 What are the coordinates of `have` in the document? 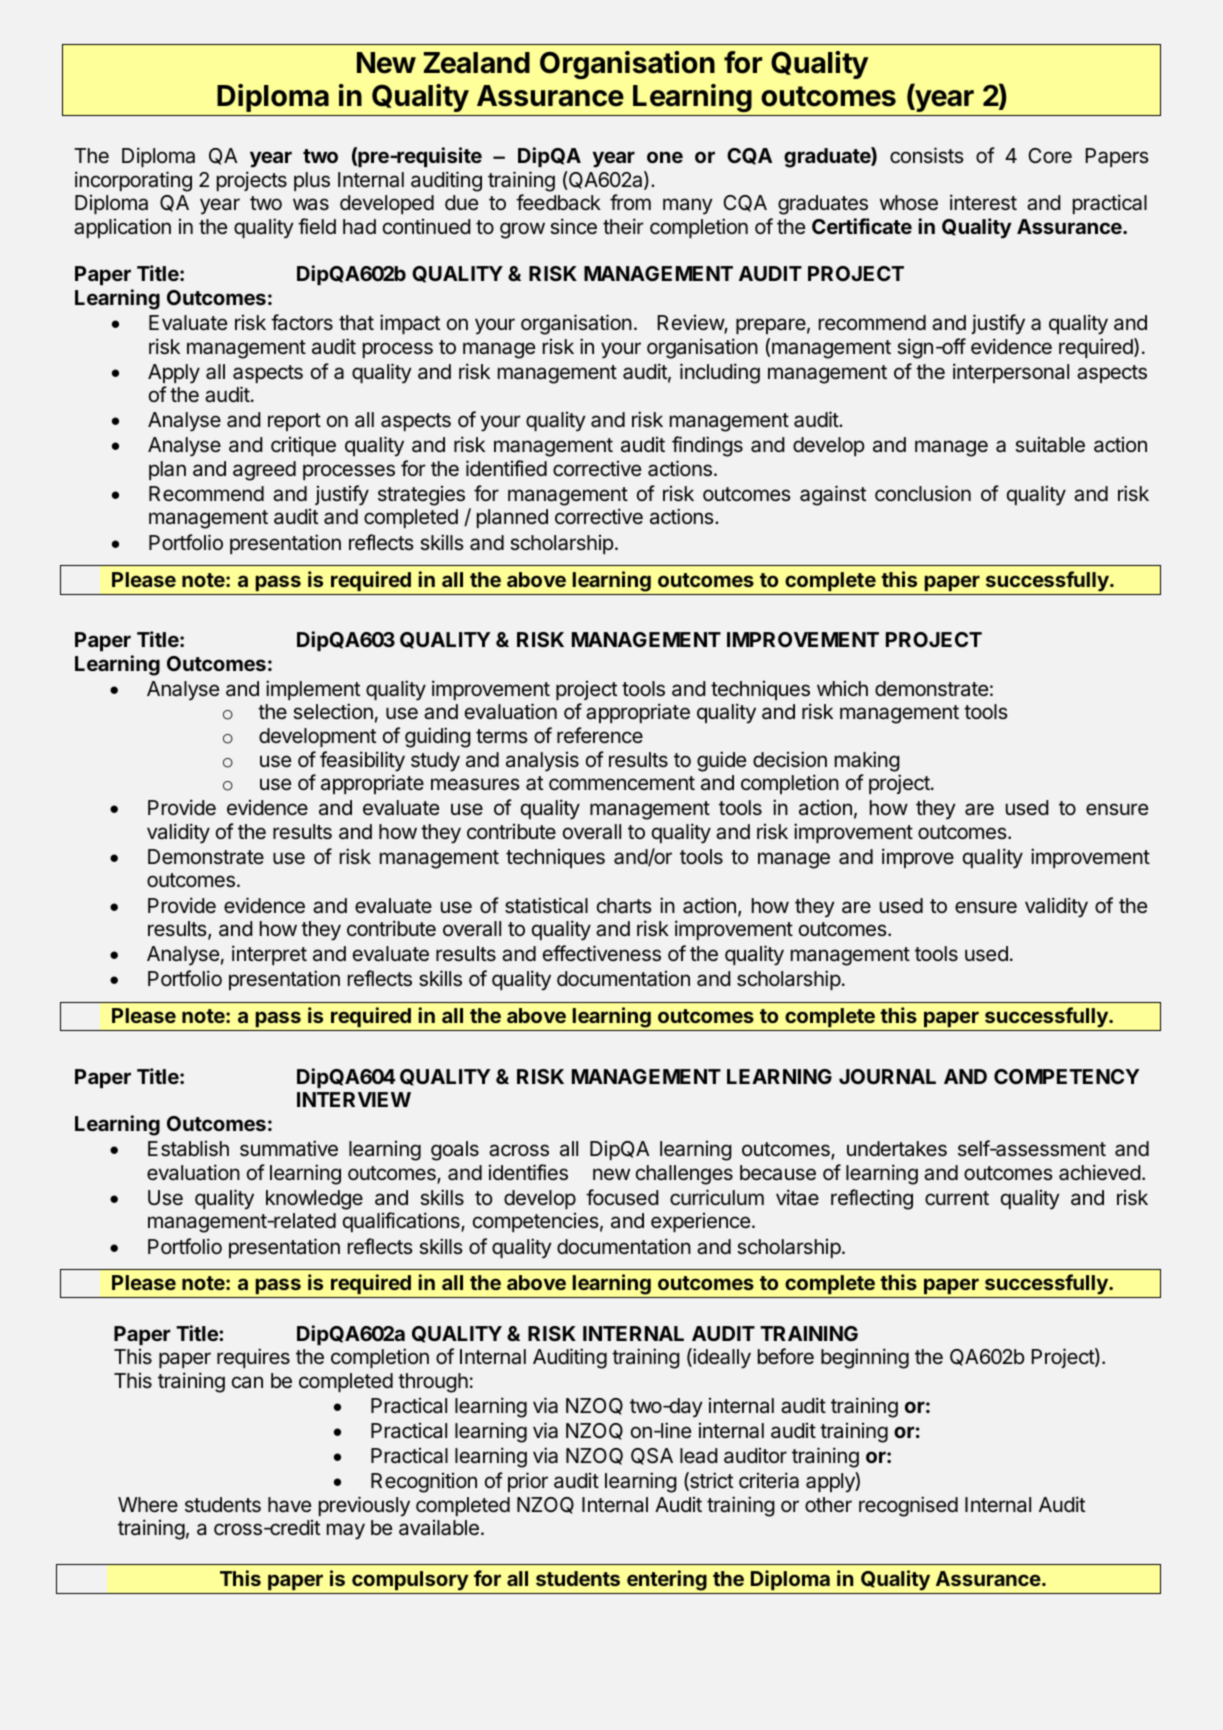 It's located at (289, 1505).
